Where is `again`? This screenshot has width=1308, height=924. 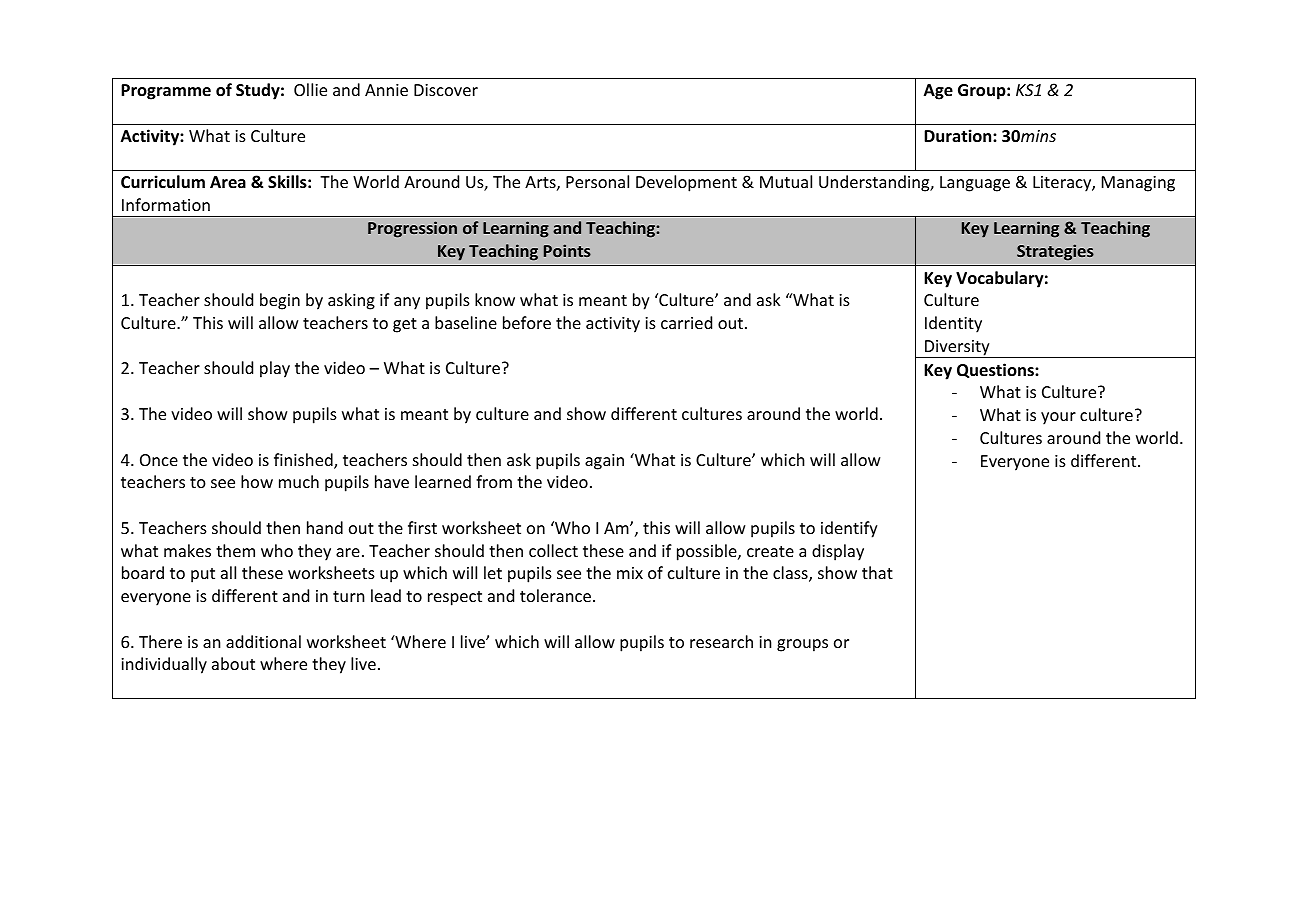 again is located at coordinates (604, 462).
